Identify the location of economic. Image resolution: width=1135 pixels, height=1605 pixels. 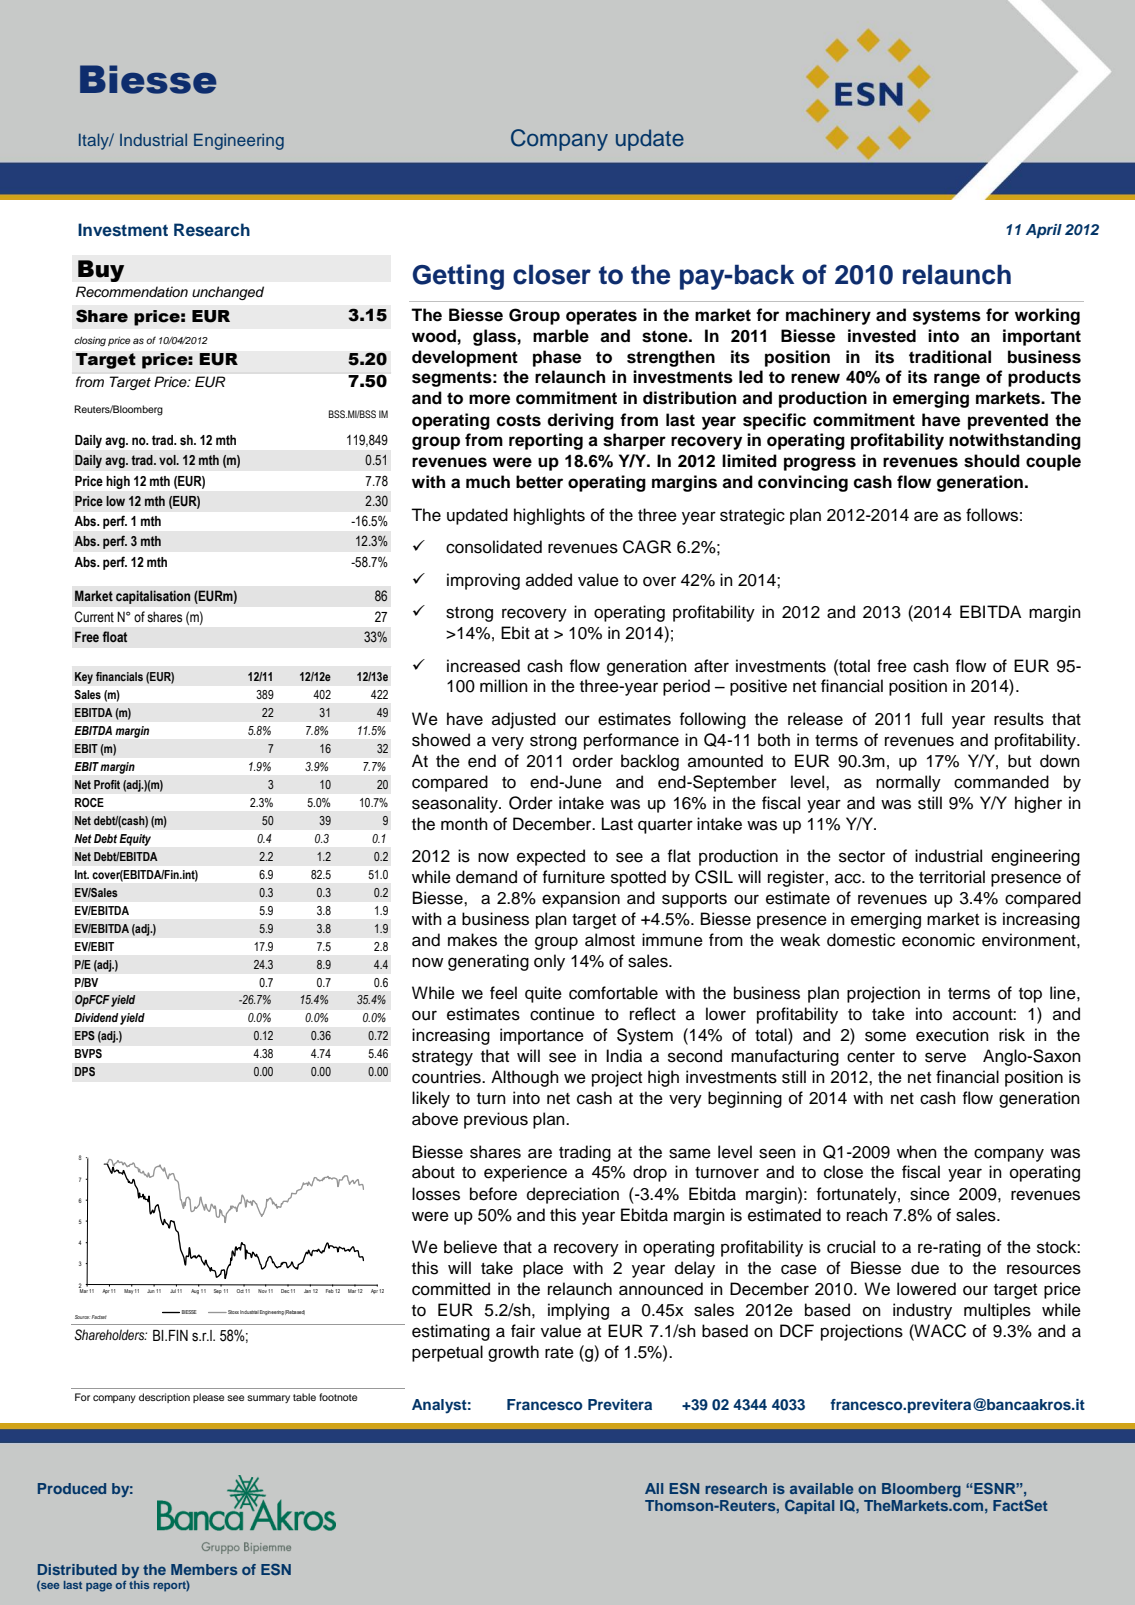
(938, 940).
